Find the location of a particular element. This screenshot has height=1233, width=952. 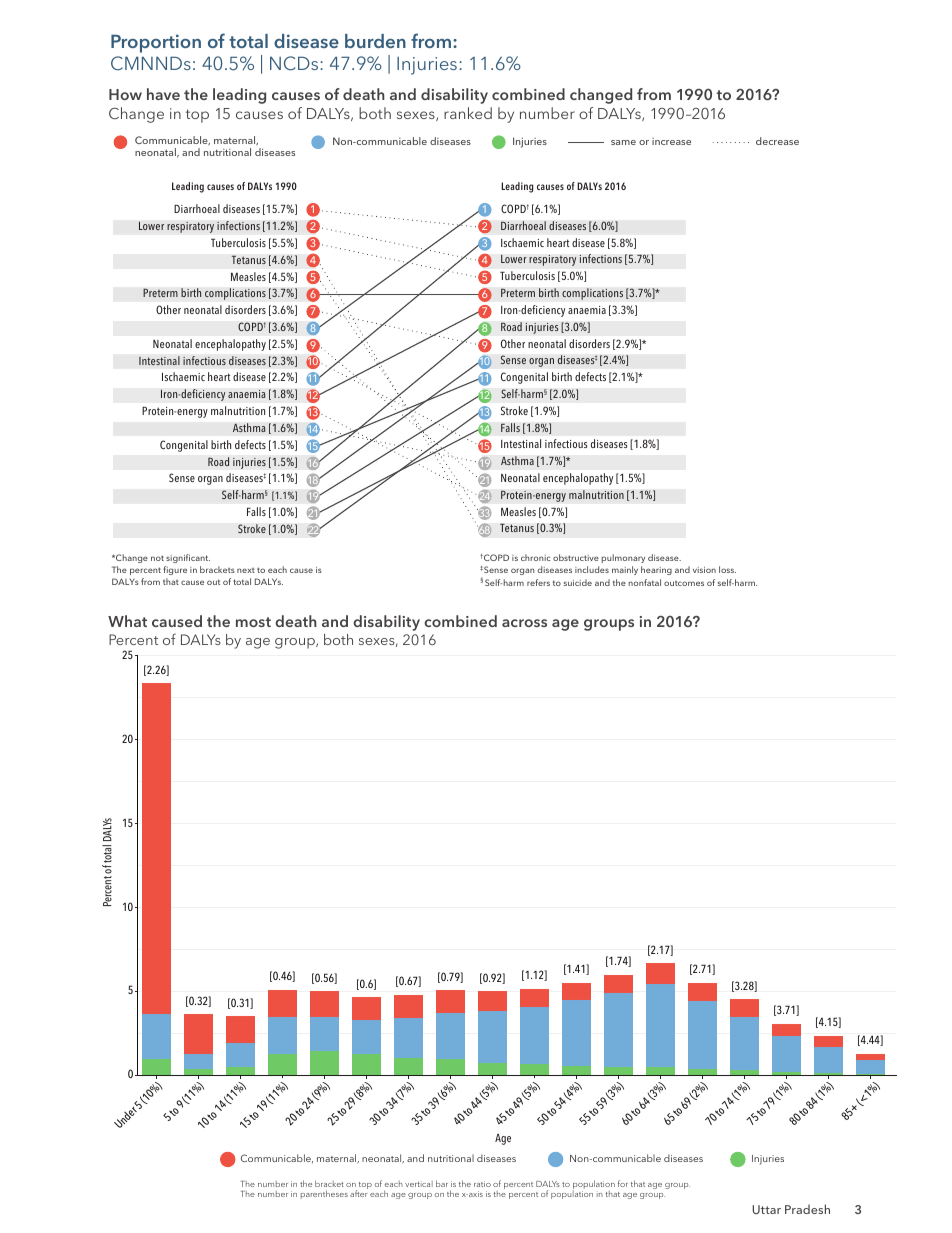

parentheses is located at coordinates (324, 1194).
